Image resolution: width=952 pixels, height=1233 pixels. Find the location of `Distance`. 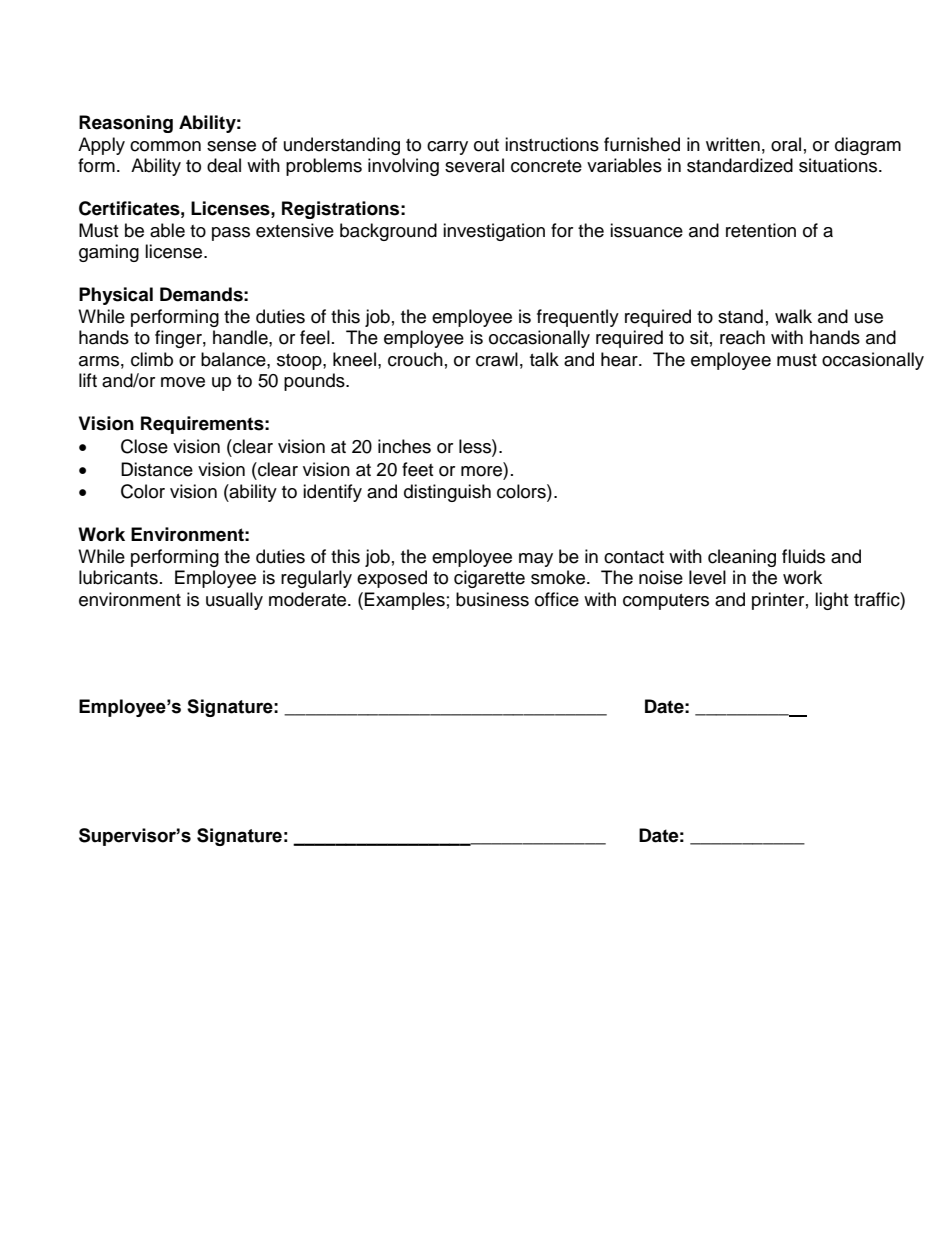

Distance is located at coordinates (157, 469).
